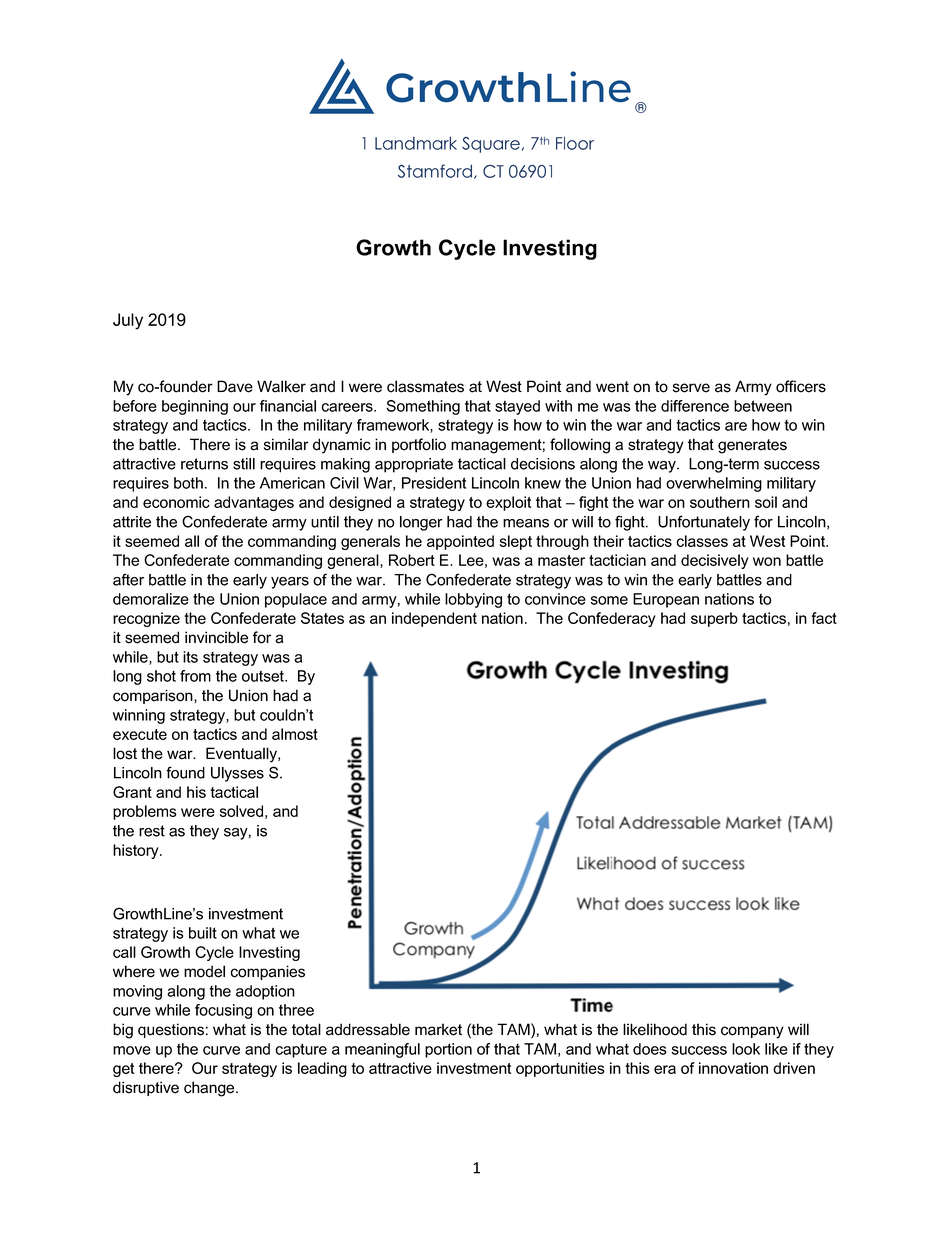 This page has width=952, height=1233. I want to click on change, so click(210, 1089).
